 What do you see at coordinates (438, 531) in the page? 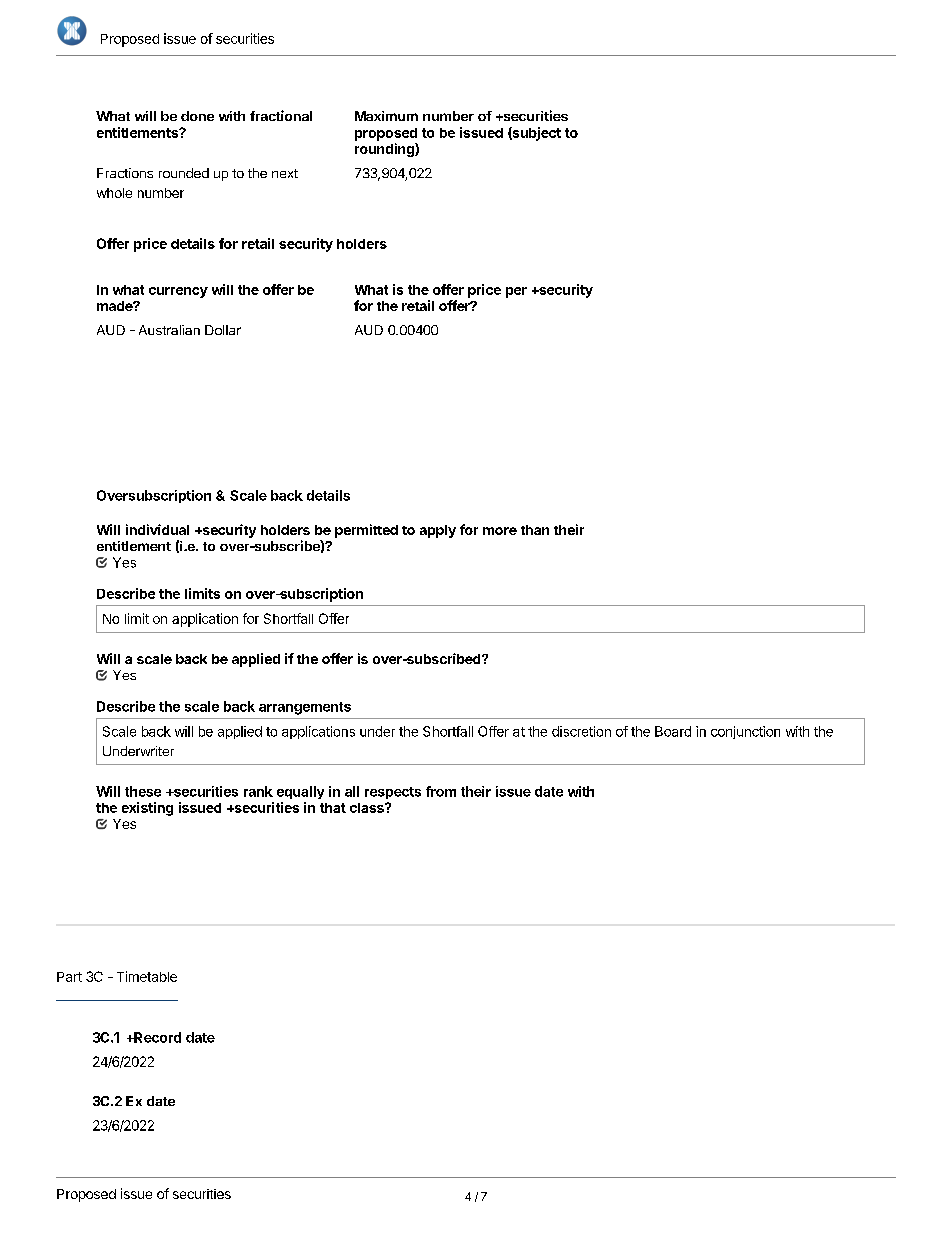
I see `apply` at bounding box center [438, 531].
